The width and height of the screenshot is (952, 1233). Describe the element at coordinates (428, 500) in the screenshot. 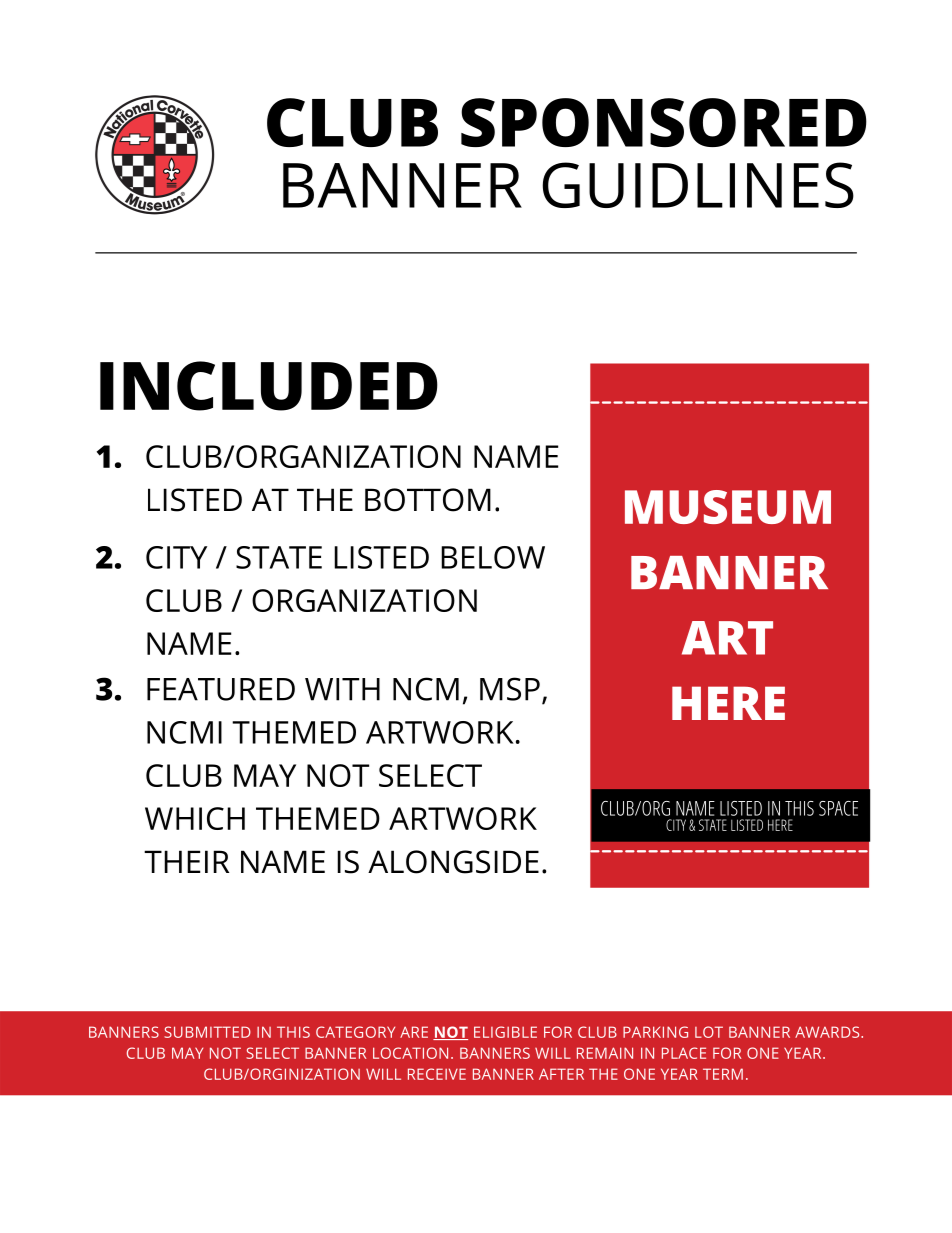

I see `BOTTOM` at that location.
